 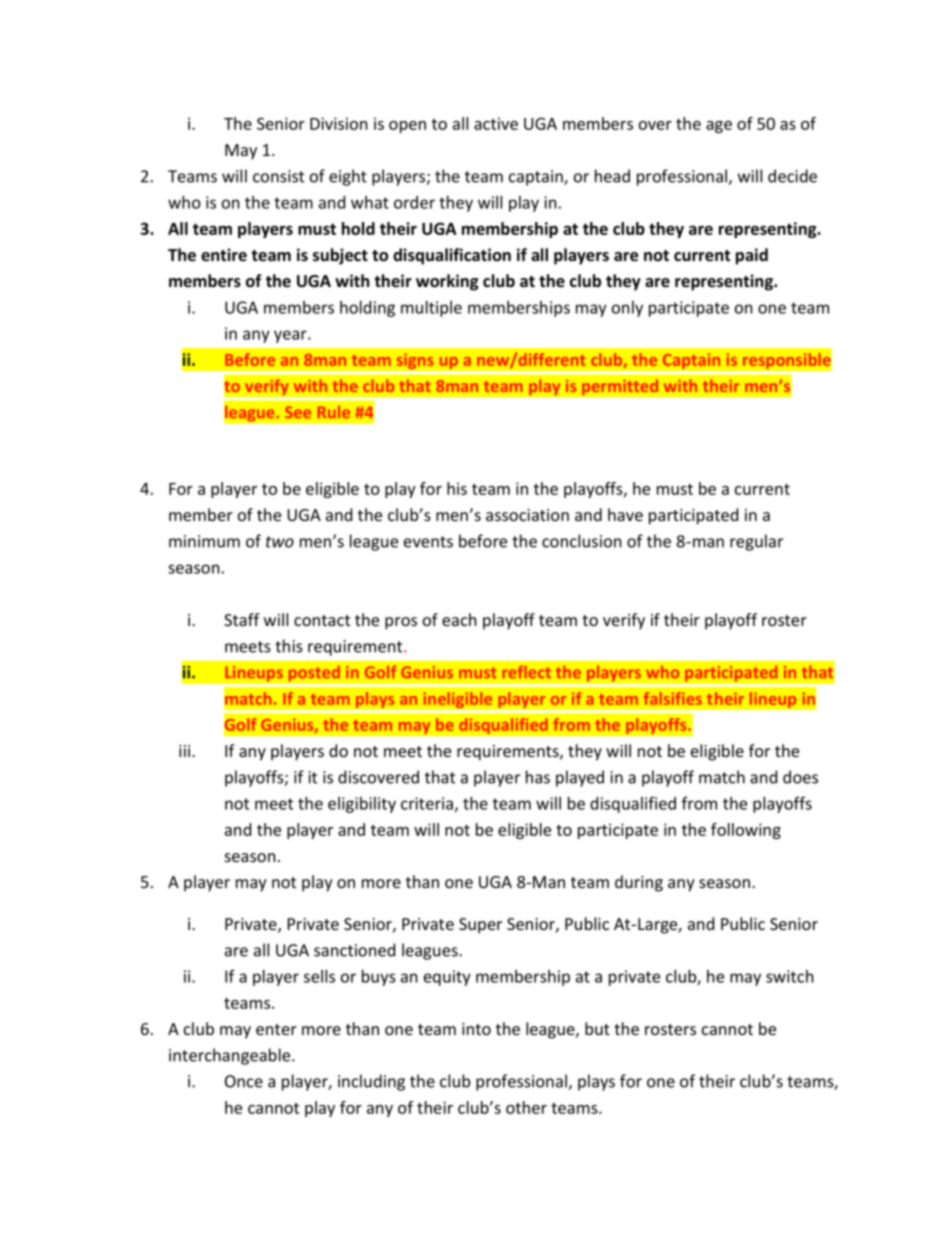 I want to click on Once, so click(x=244, y=1081).
